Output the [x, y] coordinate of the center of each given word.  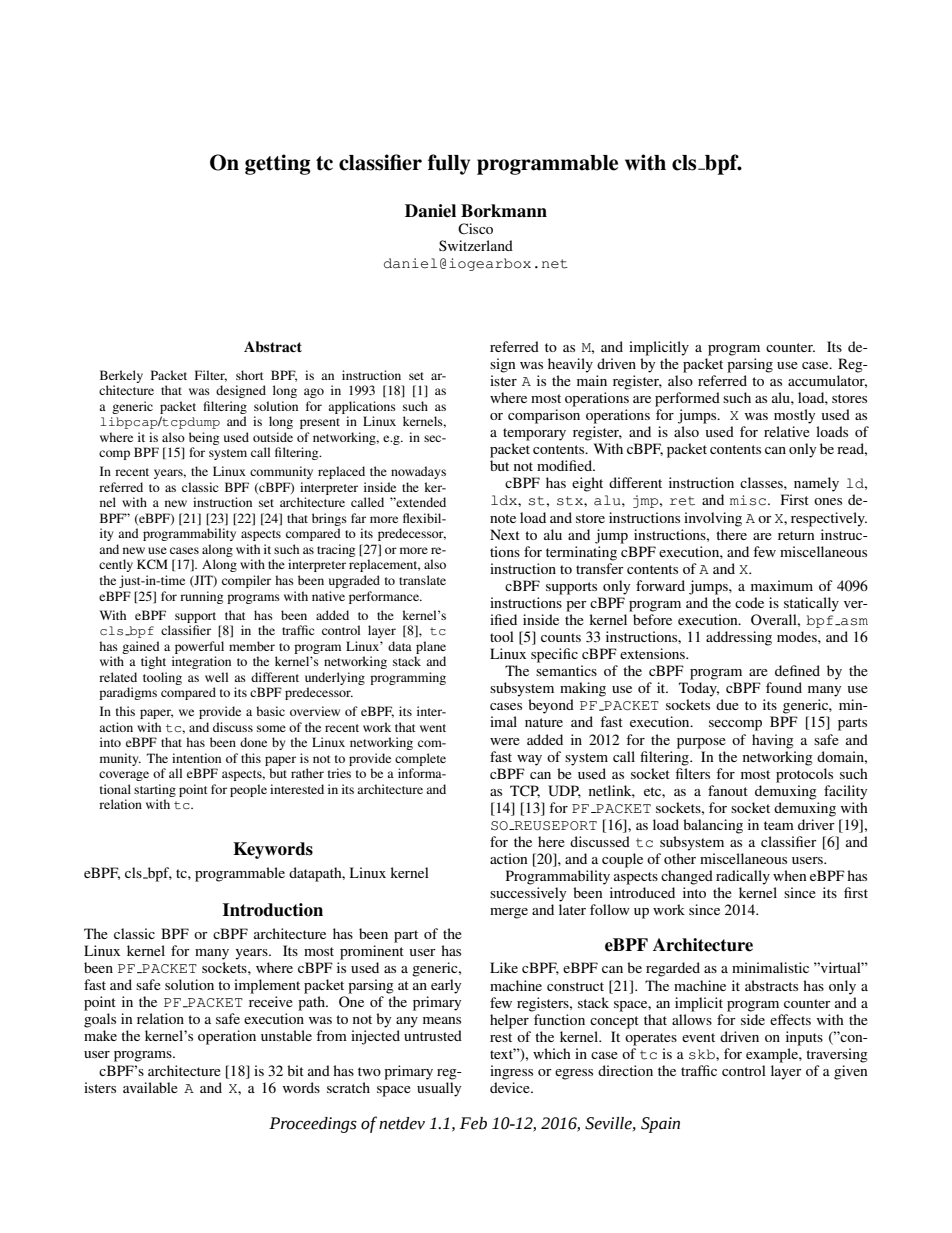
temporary [534, 434]
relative [787, 431]
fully [449, 164]
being [204, 438]
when [790, 875]
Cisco [475, 229]
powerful [199, 647]
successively [528, 894]
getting [278, 164]
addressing [739, 638]
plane [431, 647]
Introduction [273, 910]
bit [295, 1070]
